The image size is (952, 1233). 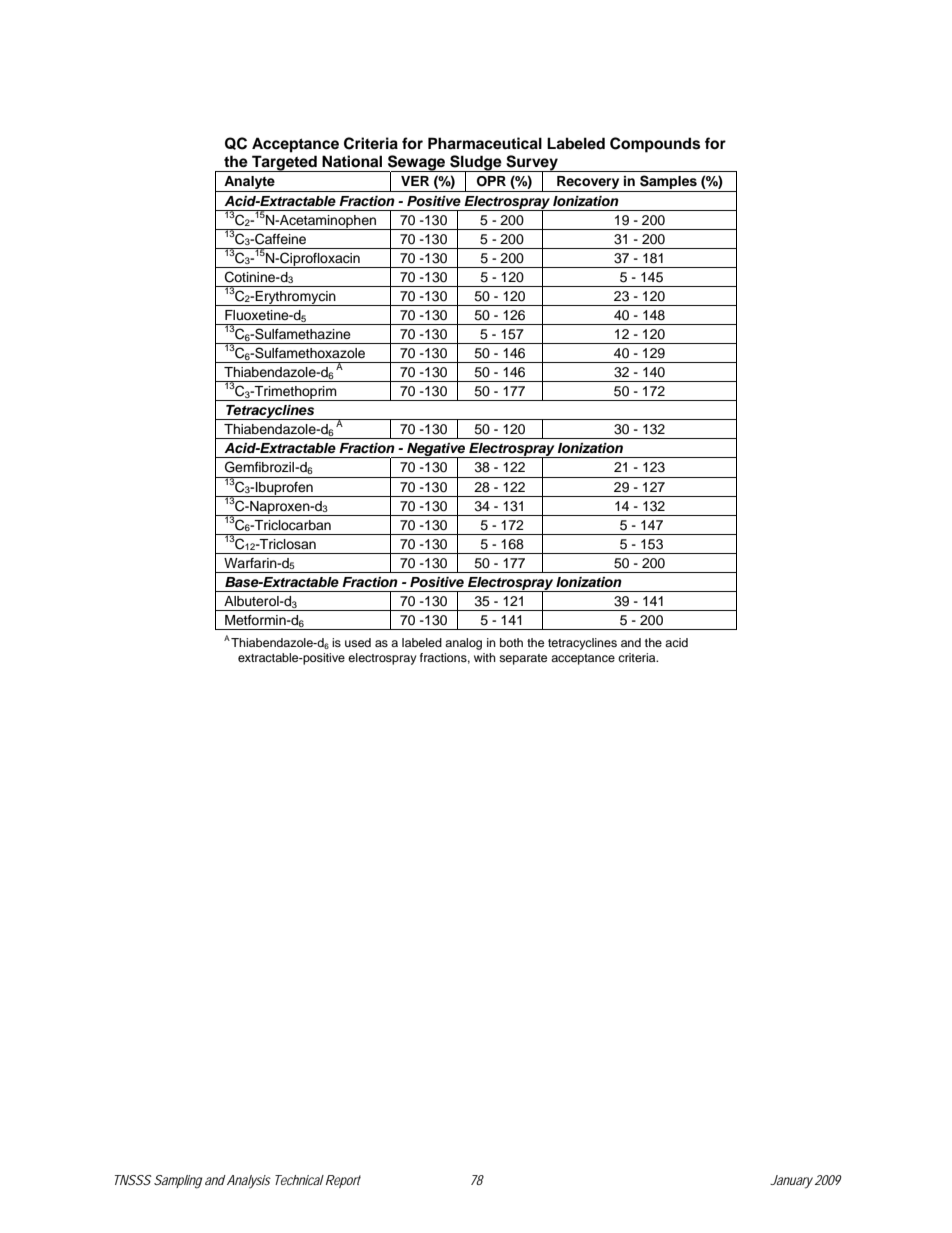 What do you see at coordinates (511, 642) in the image?
I see `both` at bounding box center [511, 642].
